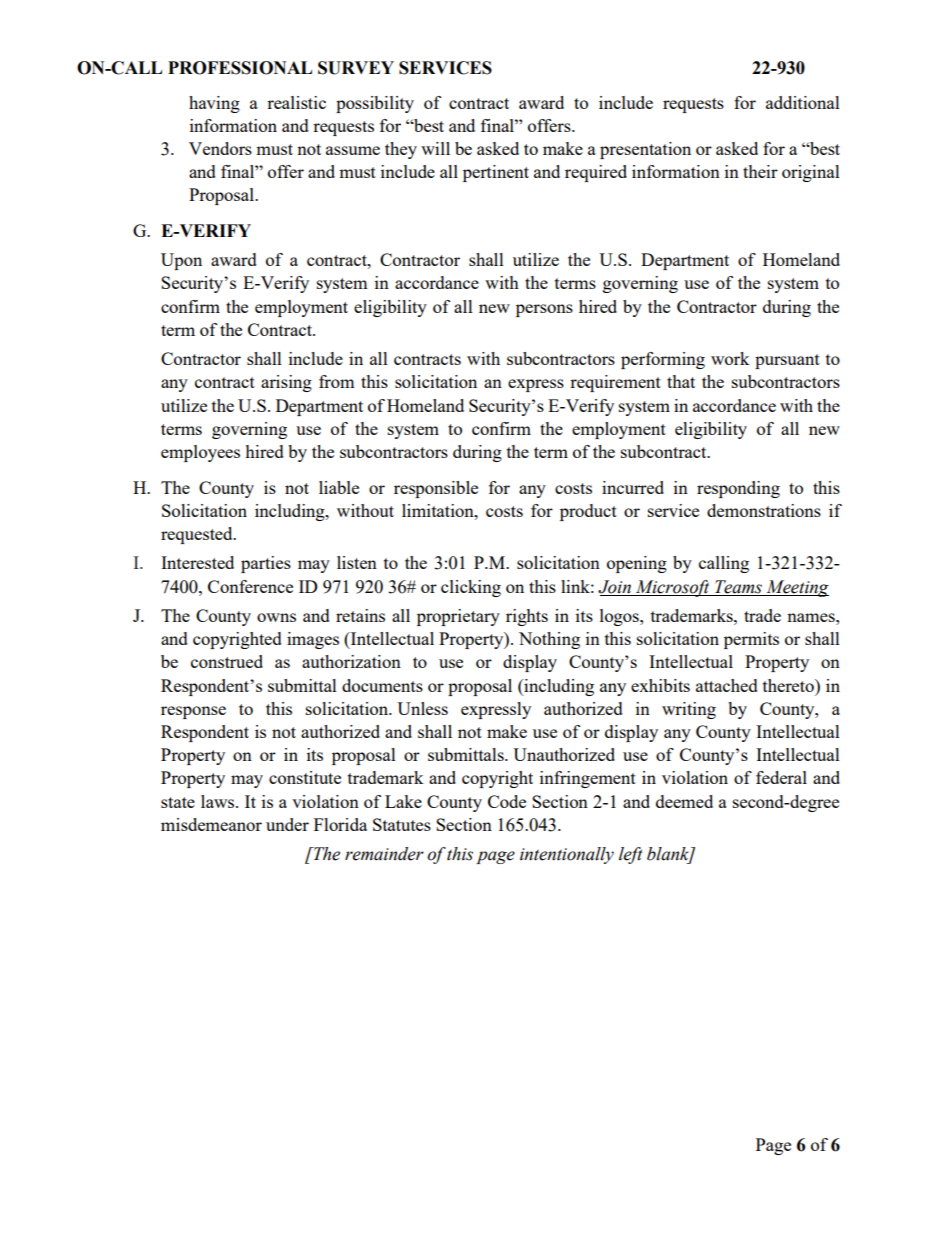 The height and width of the page is (1233, 952). I want to click on Code, so click(507, 801).
